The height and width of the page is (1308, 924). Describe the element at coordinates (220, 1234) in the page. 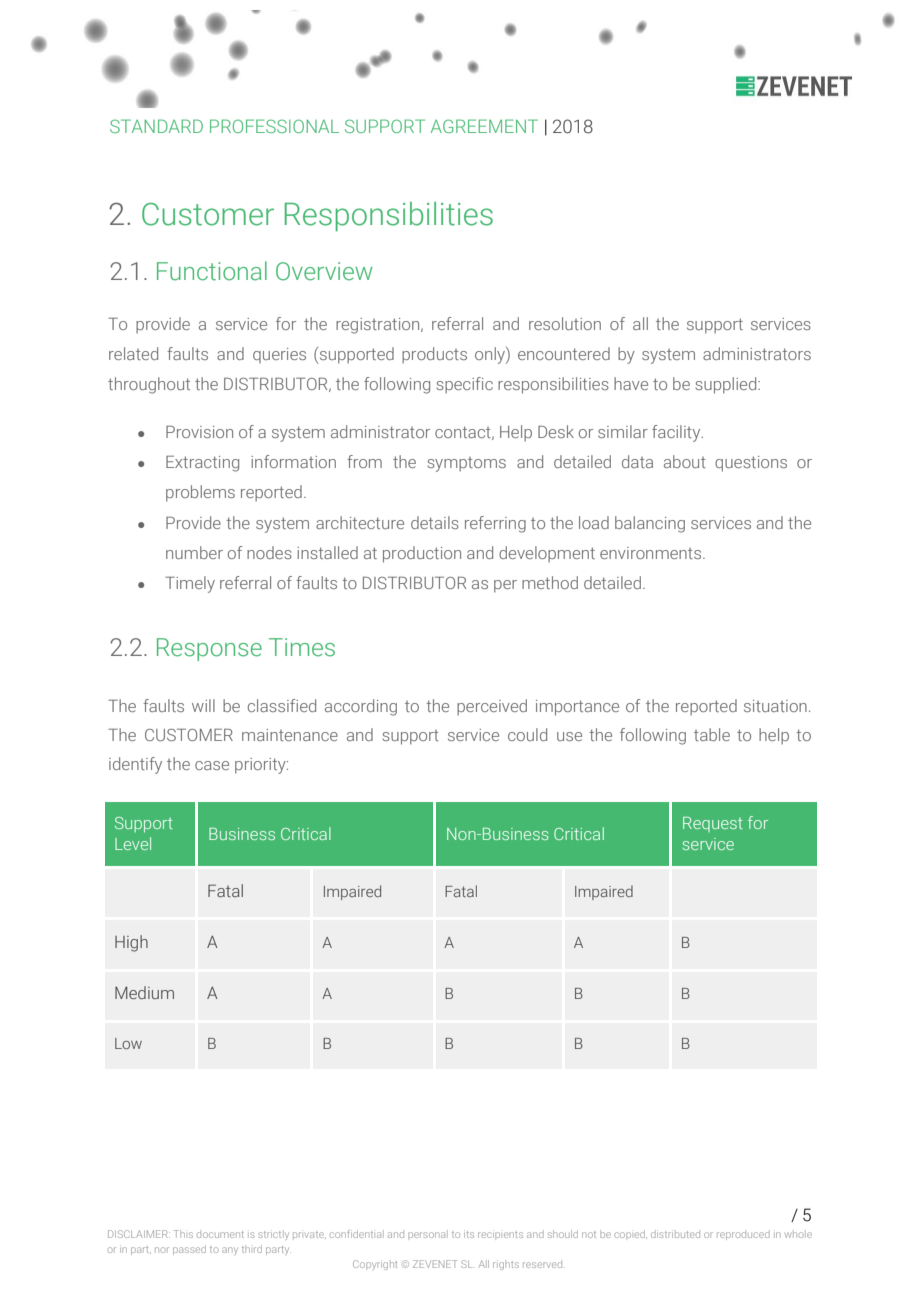

I see `document` at that location.
